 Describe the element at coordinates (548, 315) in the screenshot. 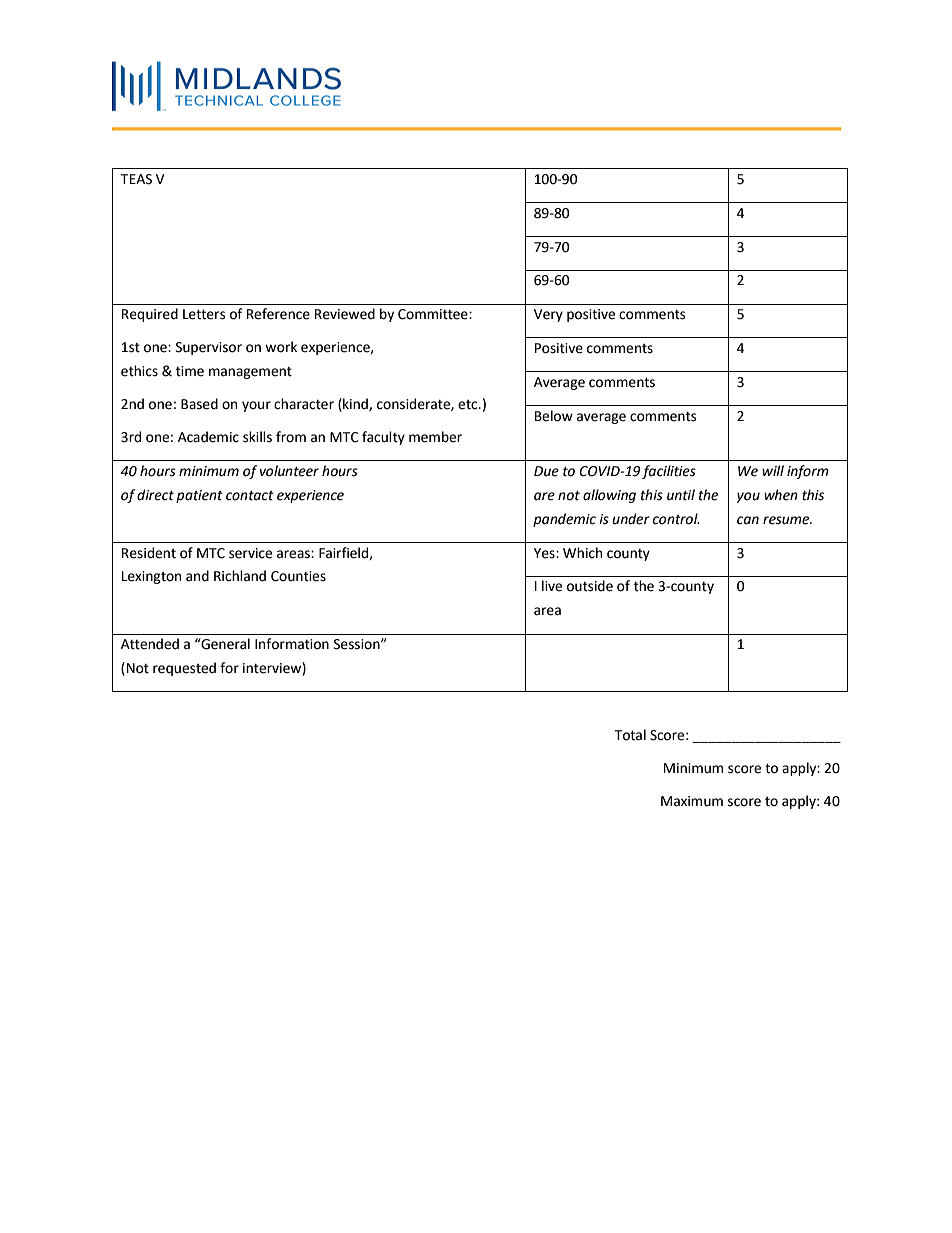

I see `Very` at that location.
